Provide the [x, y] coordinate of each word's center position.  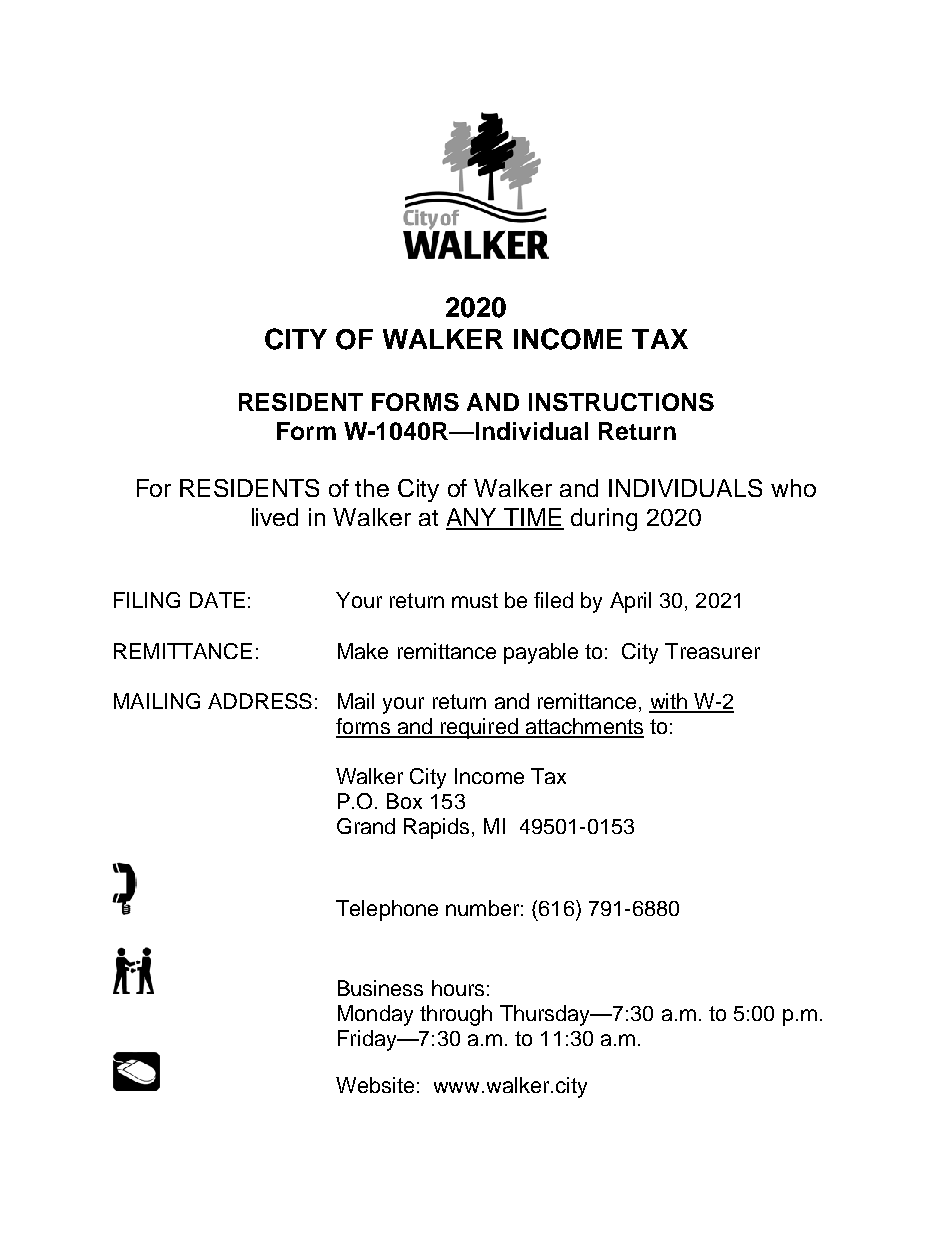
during [604, 519]
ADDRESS [260, 701]
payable [541, 653]
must [475, 600]
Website [375, 1085]
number [482, 908]
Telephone [387, 910]
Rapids [436, 828]
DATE [217, 600]
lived [275, 517]
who [793, 488]
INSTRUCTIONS [621, 402]
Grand [366, 826]
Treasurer [712, 651]
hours [458, 988]
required [479, 728]
